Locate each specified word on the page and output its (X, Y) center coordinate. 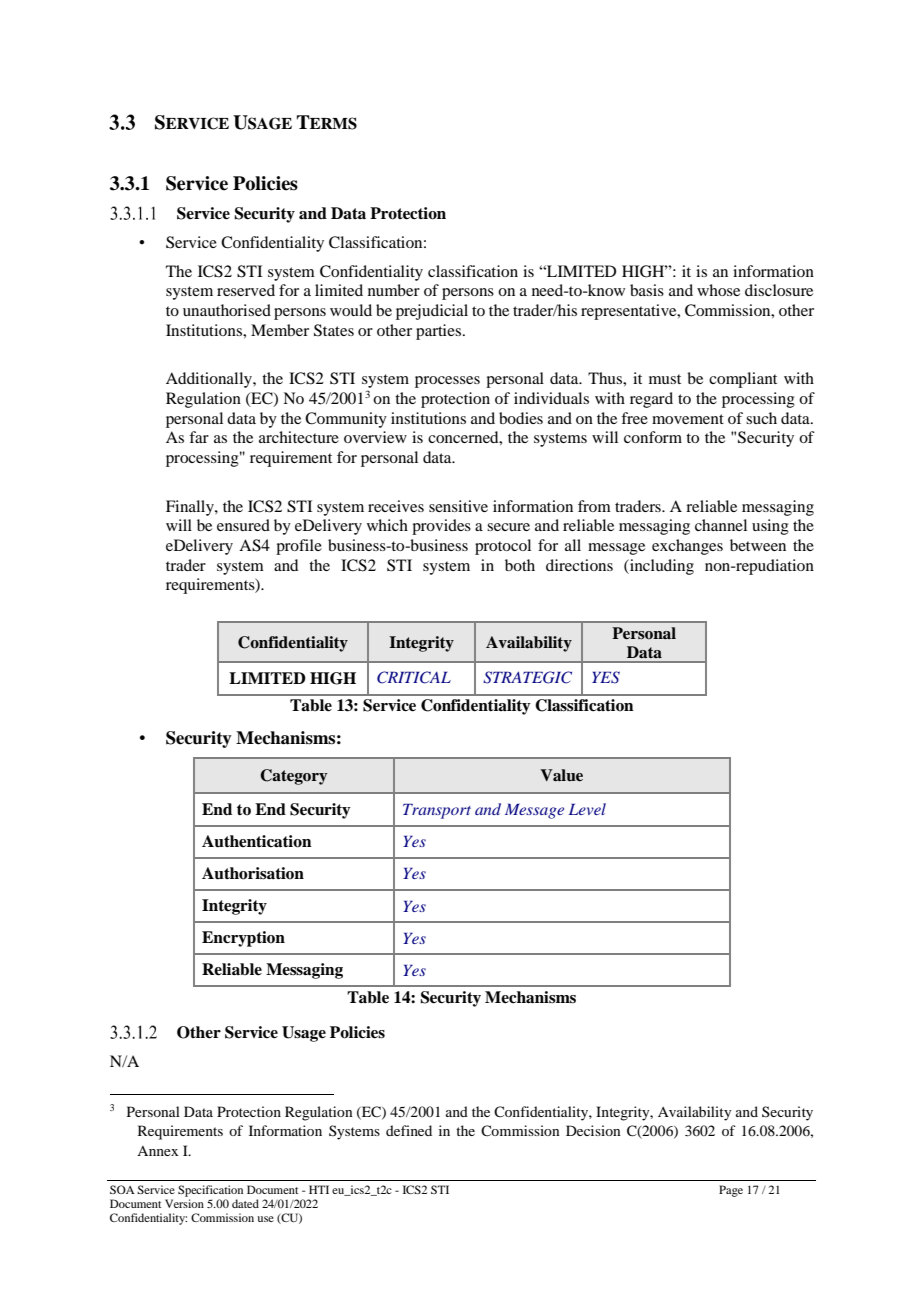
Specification (210, 1191)
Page (731, 1191)
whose (718, 290)
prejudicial (432, 312)
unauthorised (227, 310)
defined (409, 1130)
